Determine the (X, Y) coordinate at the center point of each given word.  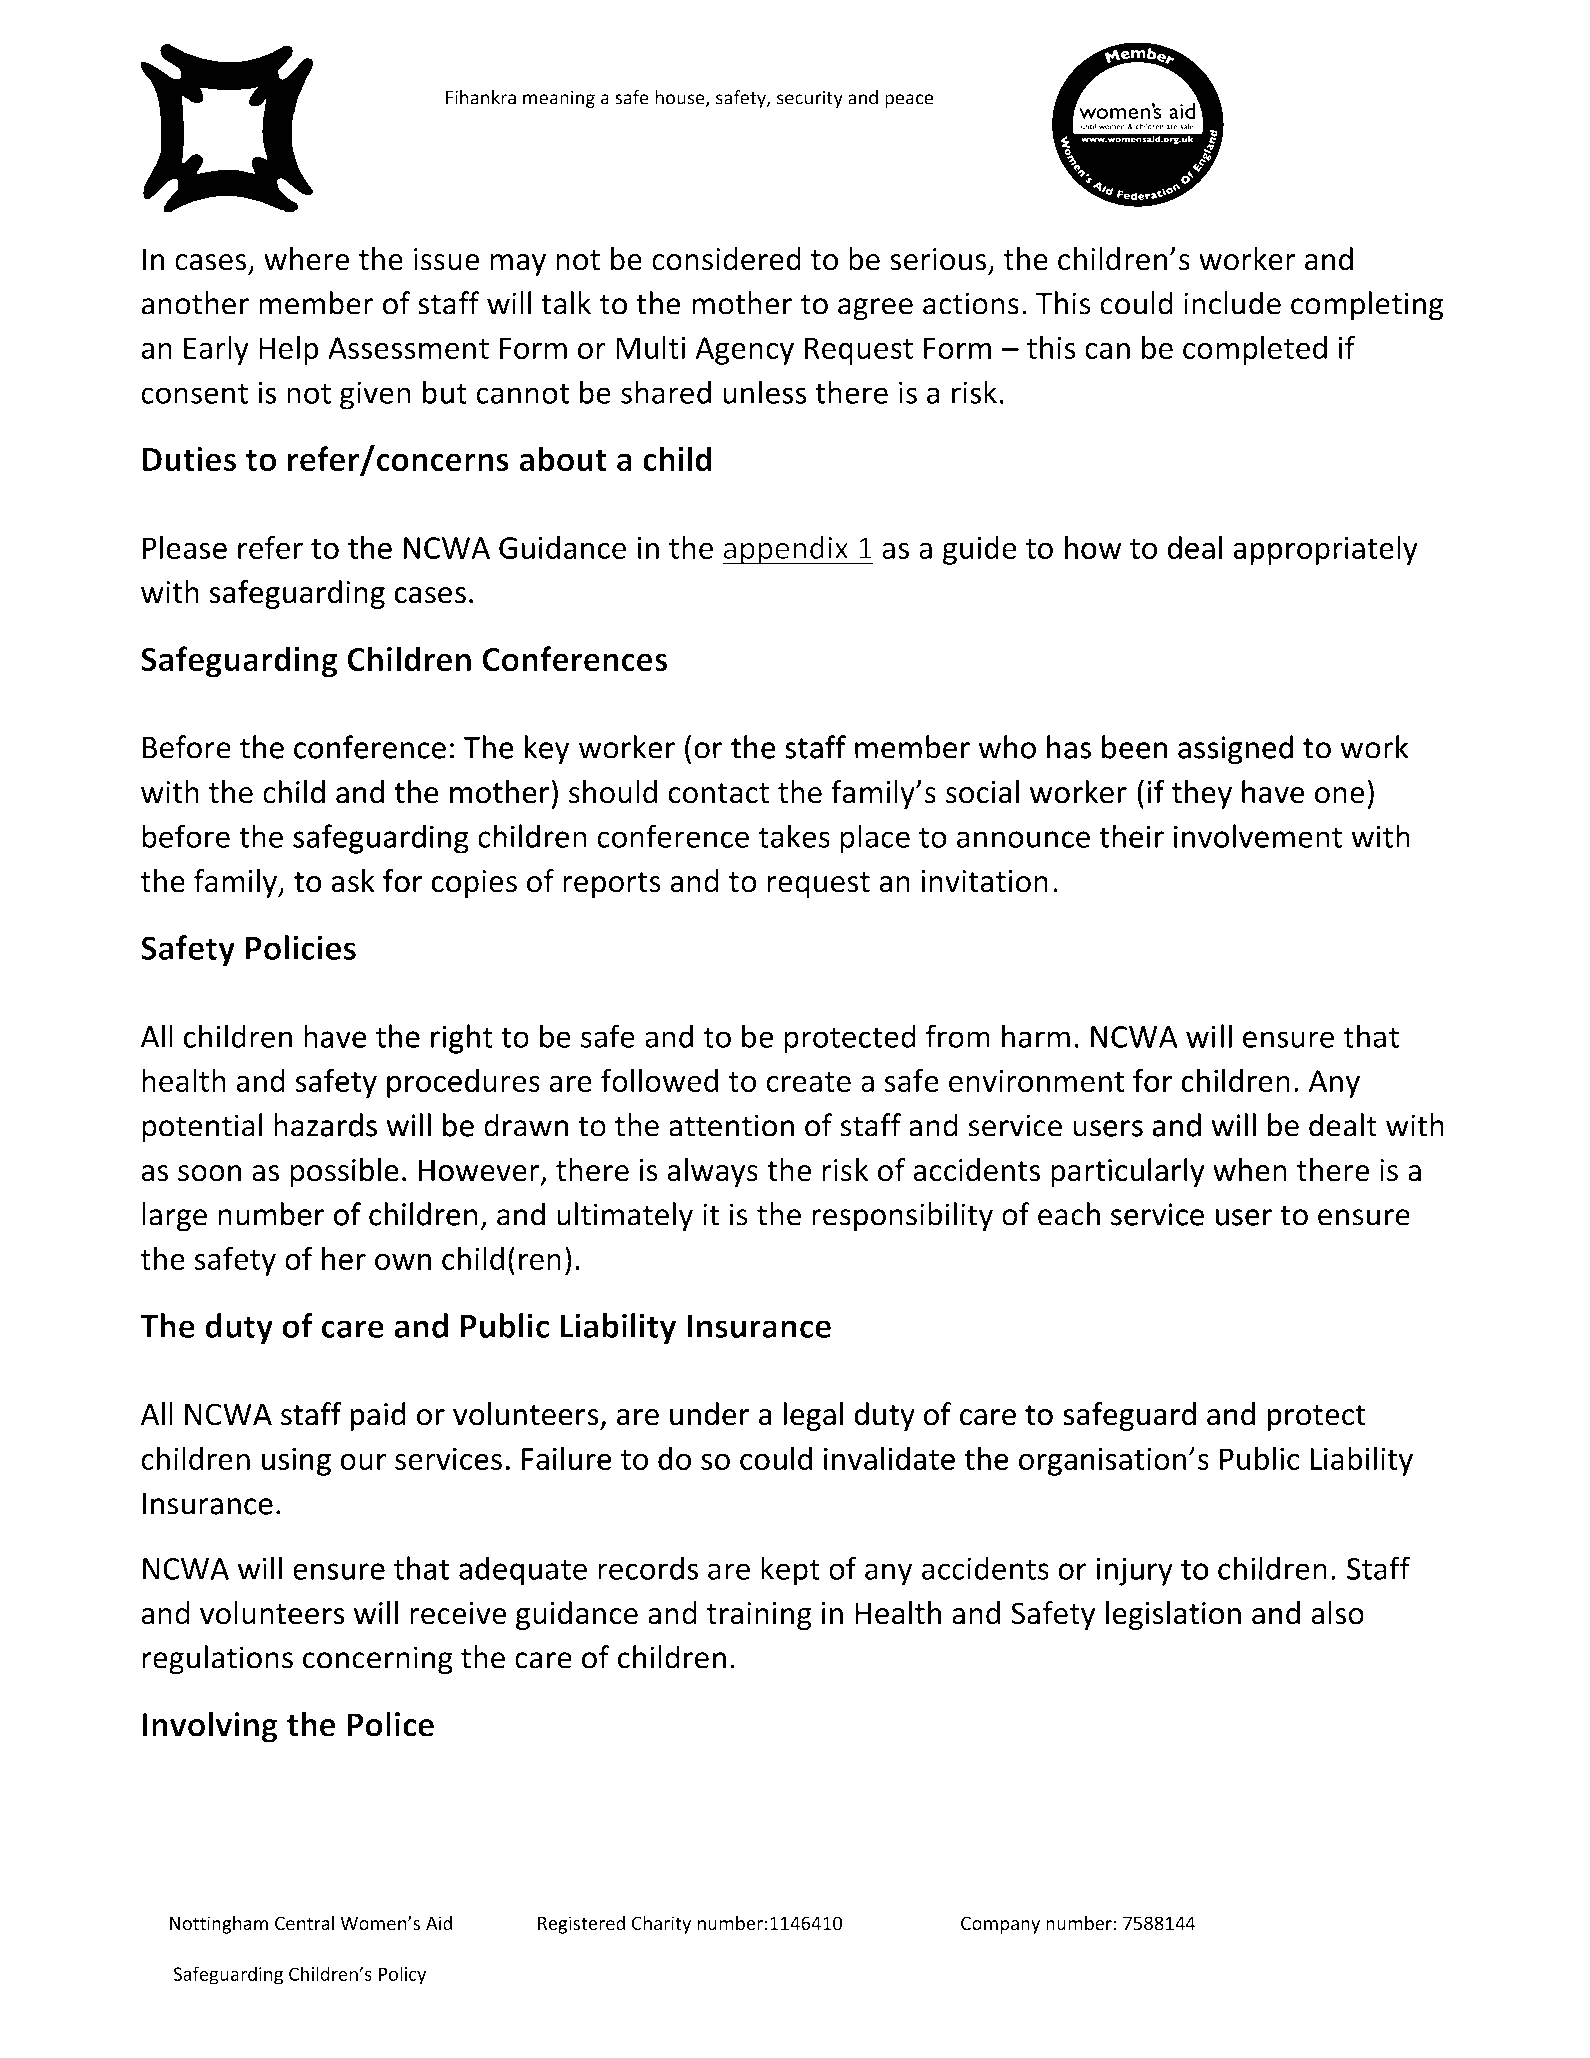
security (810, 99)
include (1232, 303)
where (306, 259)
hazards (325, 1125)
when (1249, 1170)
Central (304, 1923)
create (808, 1082)
